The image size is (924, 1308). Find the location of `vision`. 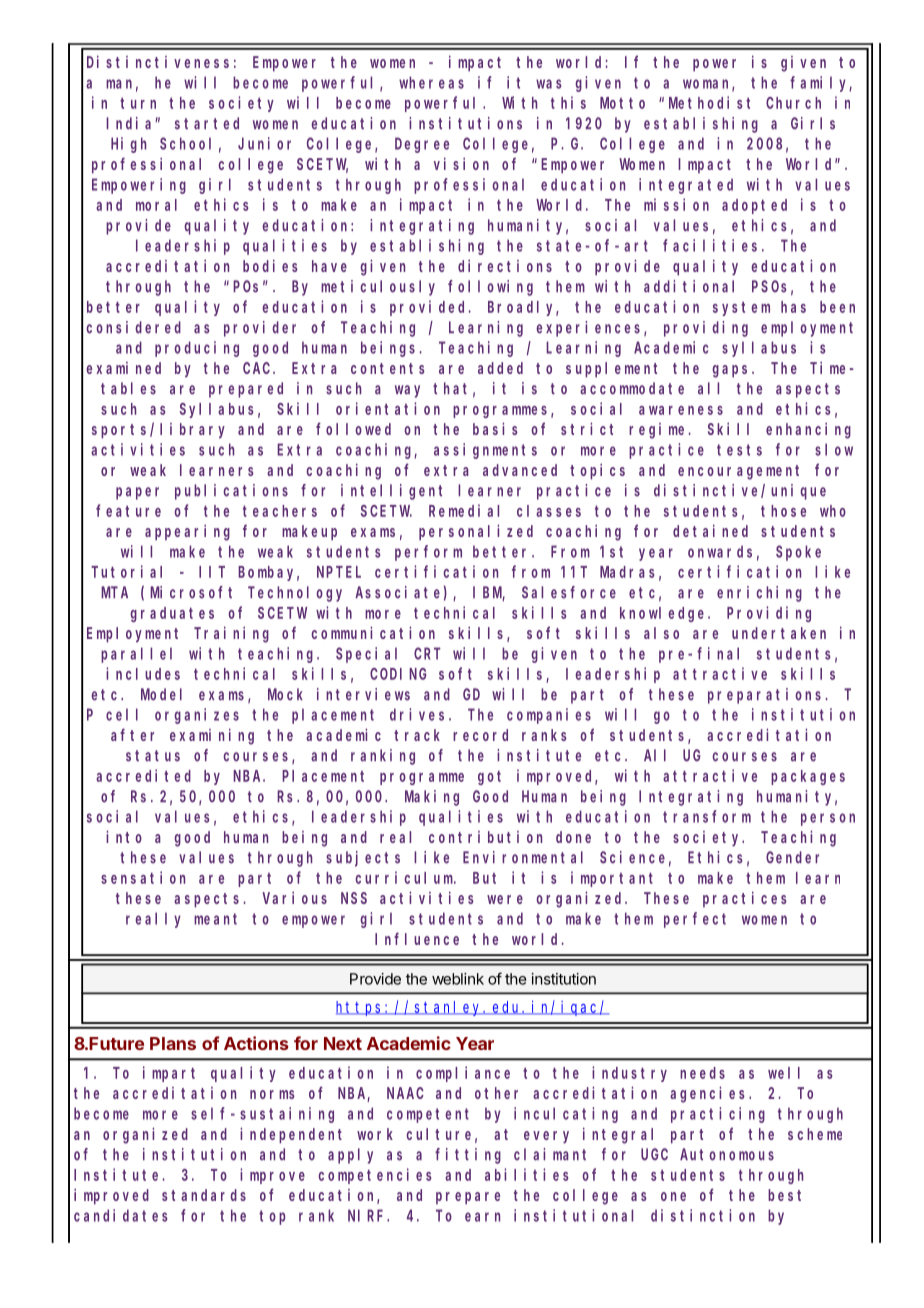

vision is located at coordinates (461, 163).
